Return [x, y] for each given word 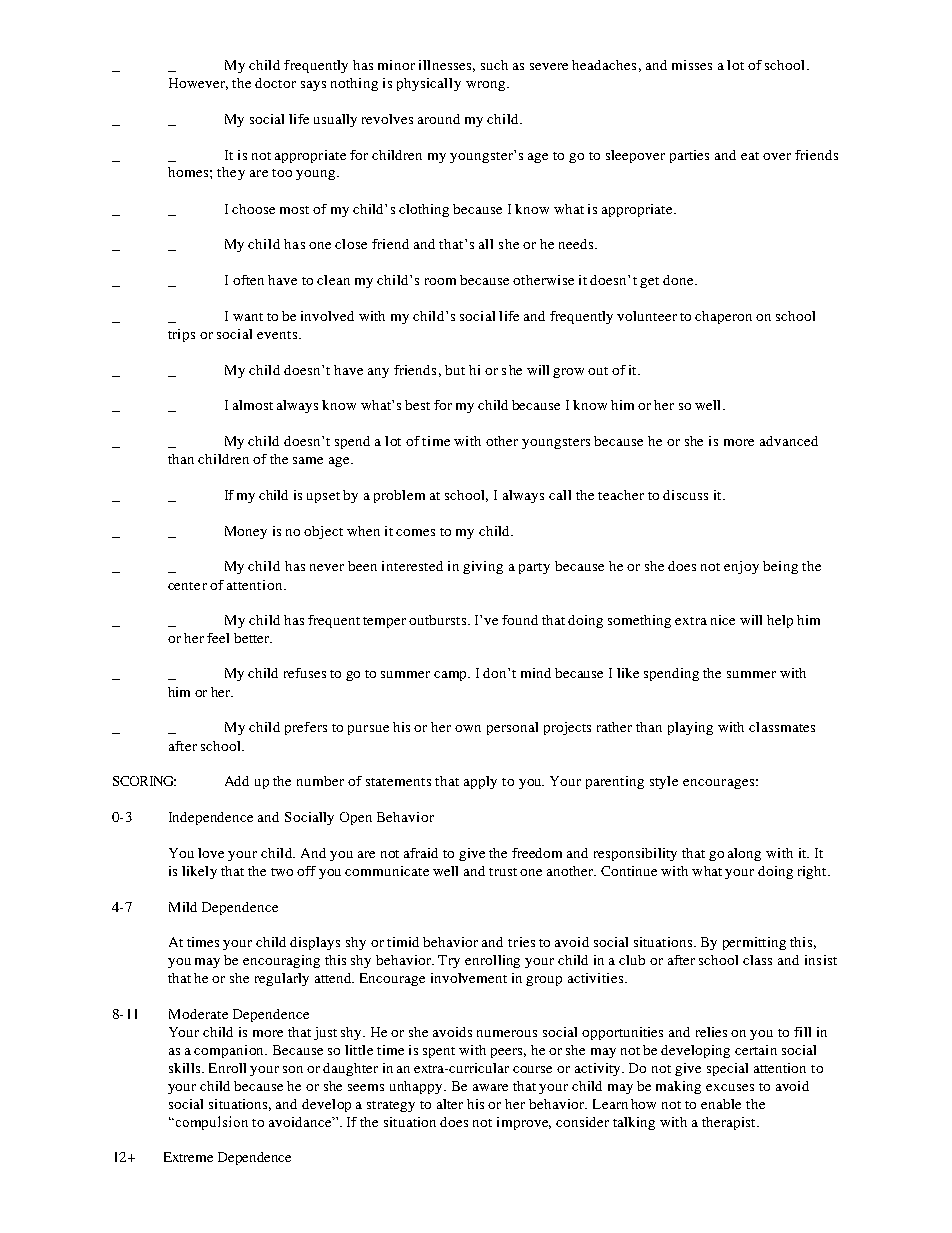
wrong [485, 86]
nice [723, 620]
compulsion [210, 1123]
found [520, 620]
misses [692, 65]
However [198, 84]
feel [218, 638]
